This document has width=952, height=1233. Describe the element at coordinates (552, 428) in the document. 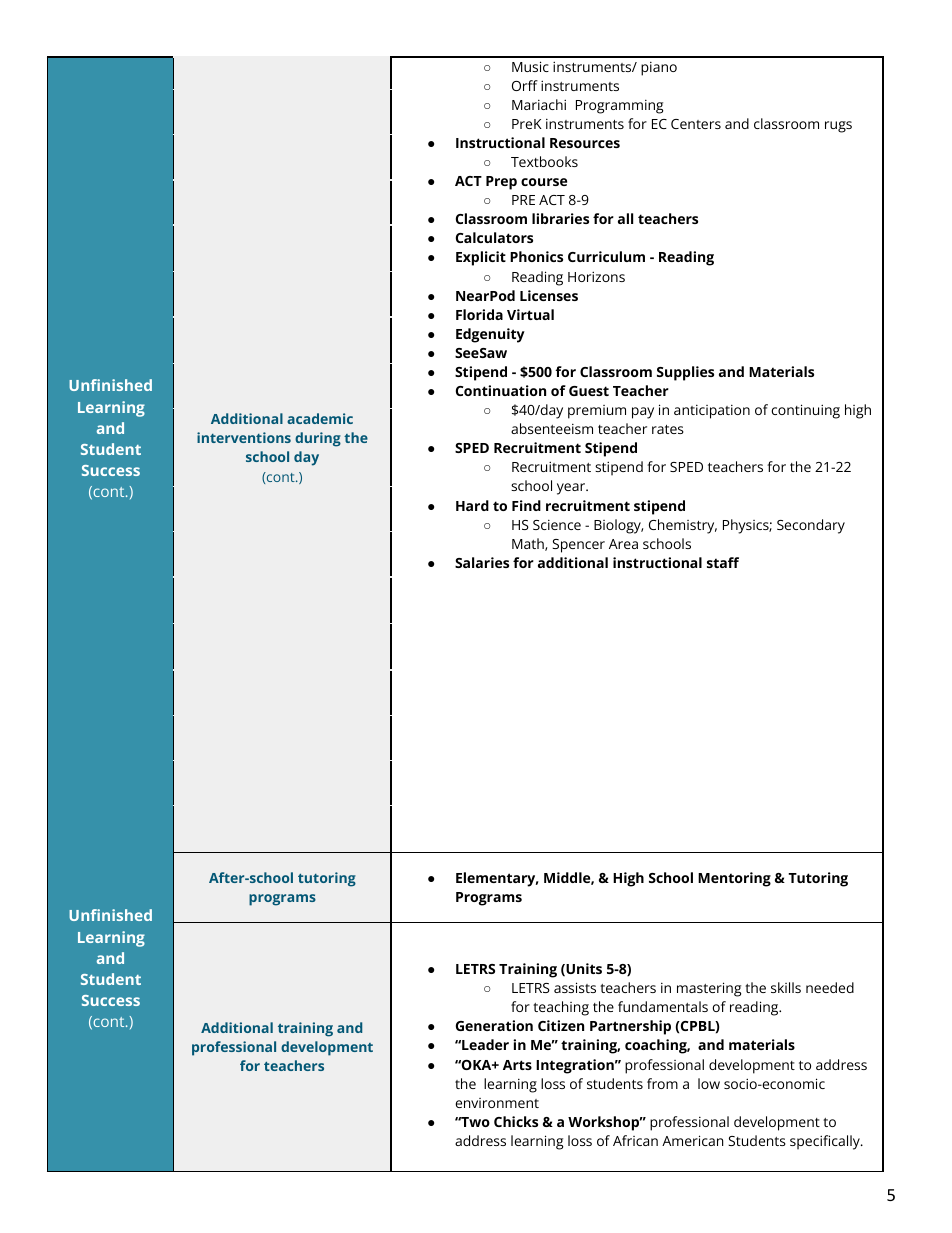

I see `absenteeism` at that location.
